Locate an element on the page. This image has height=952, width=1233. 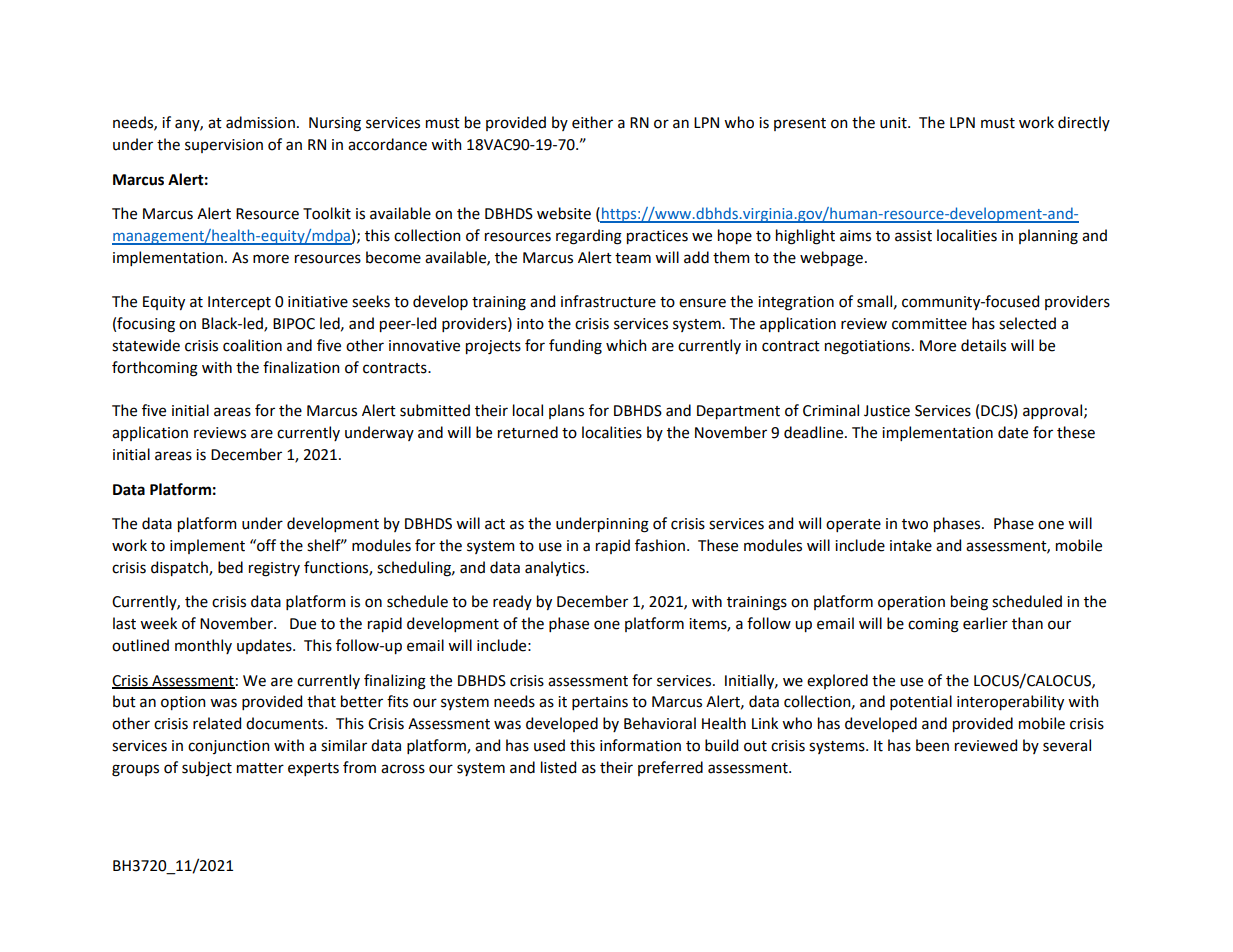
submitted is located at coordinates (435, 410).
